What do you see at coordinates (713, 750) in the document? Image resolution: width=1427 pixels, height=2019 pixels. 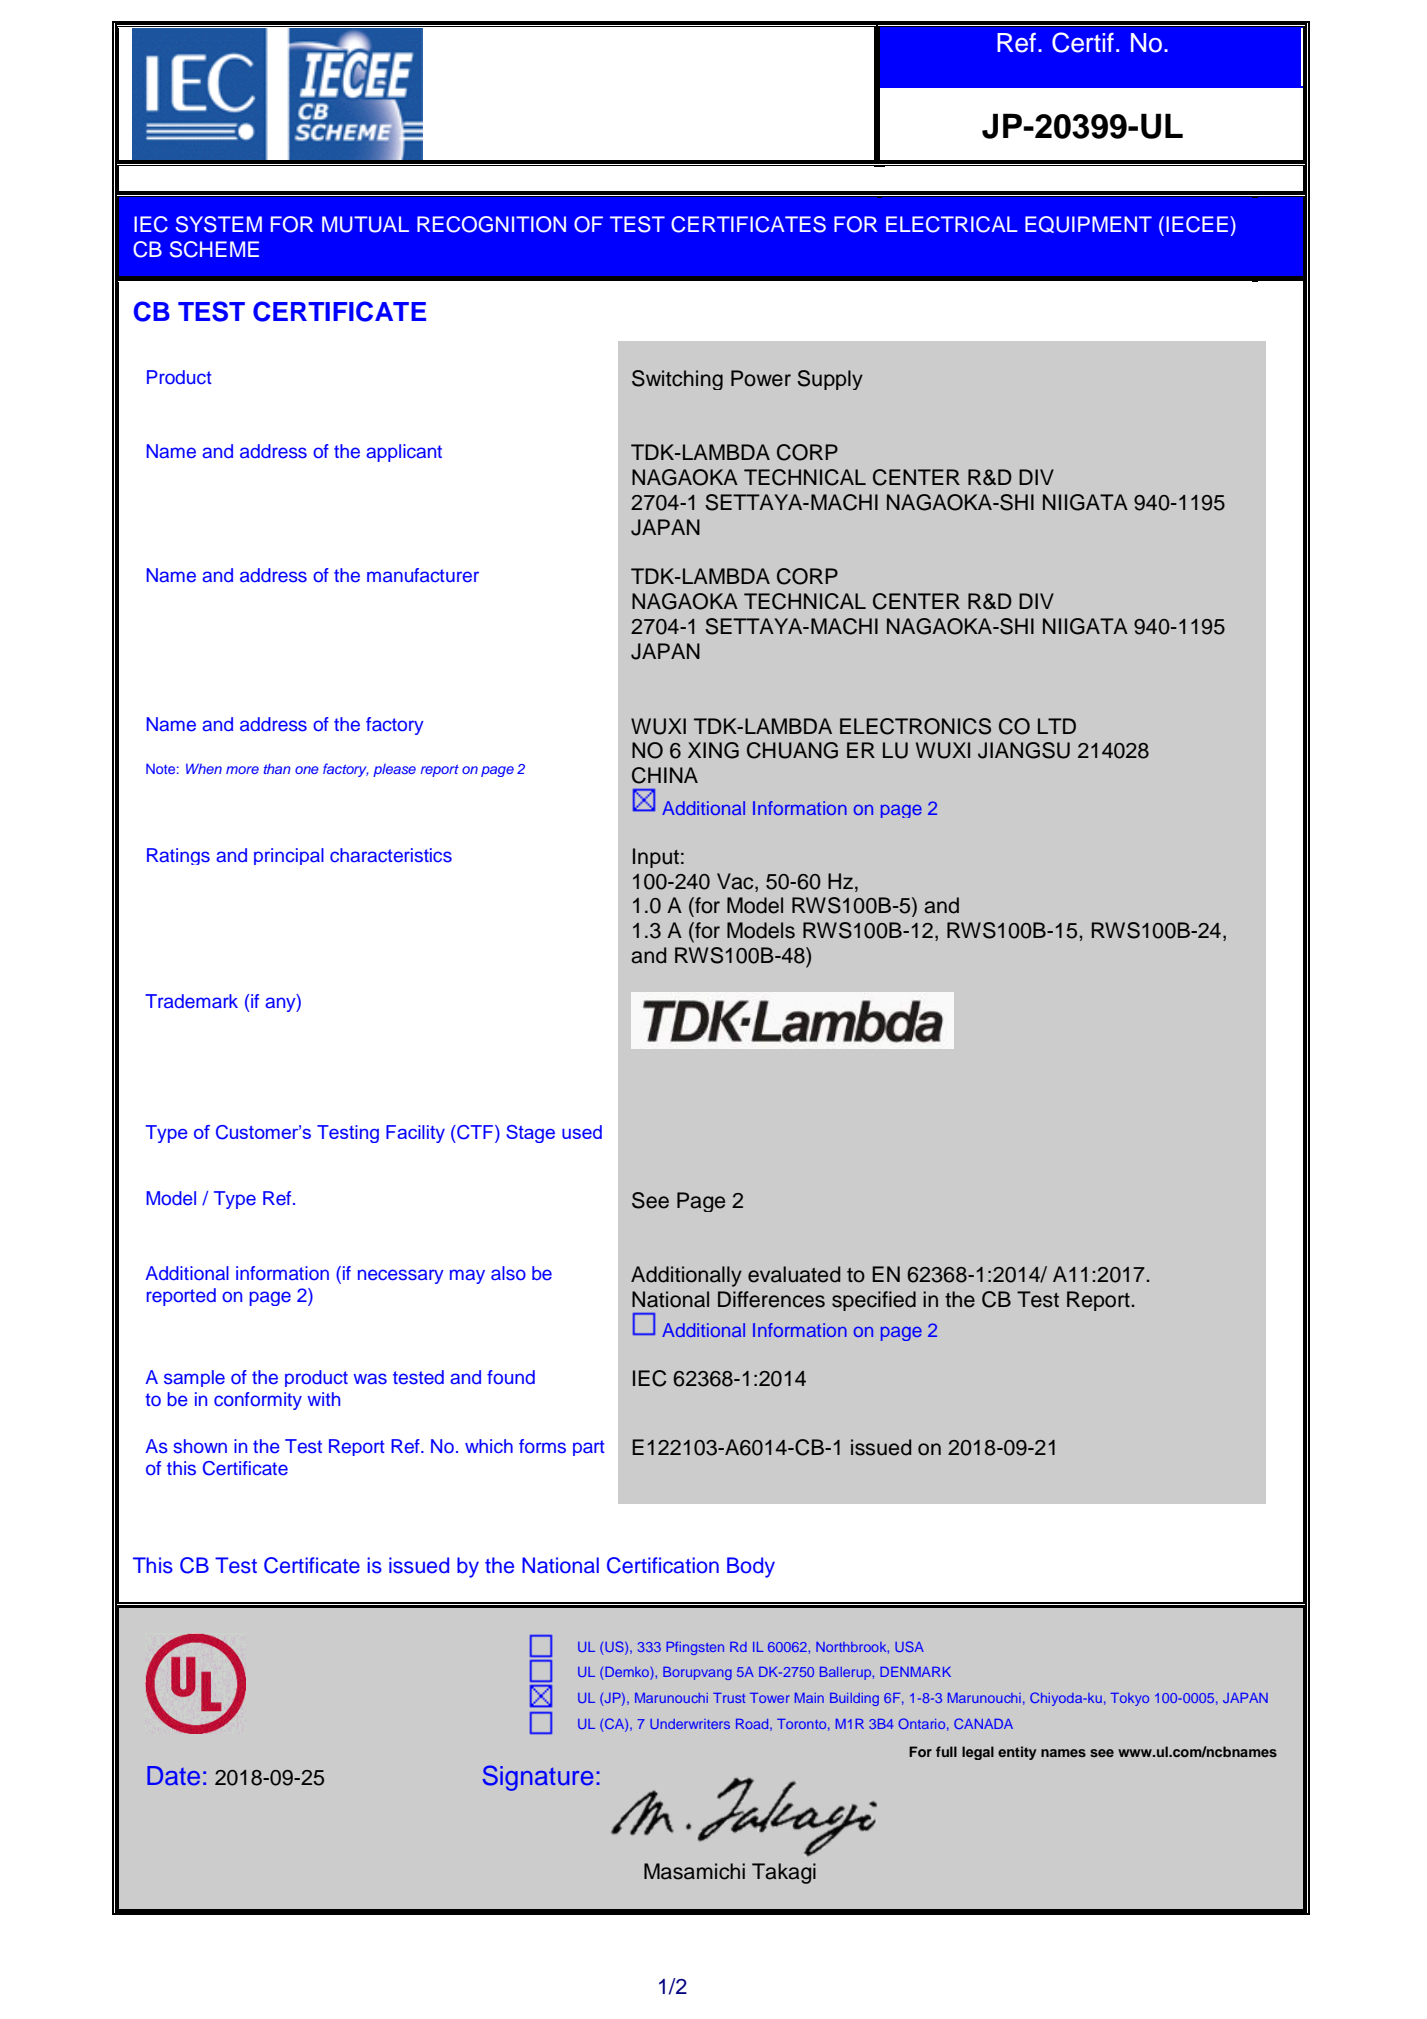 I see `XING` at bounding box center [713, 750].
